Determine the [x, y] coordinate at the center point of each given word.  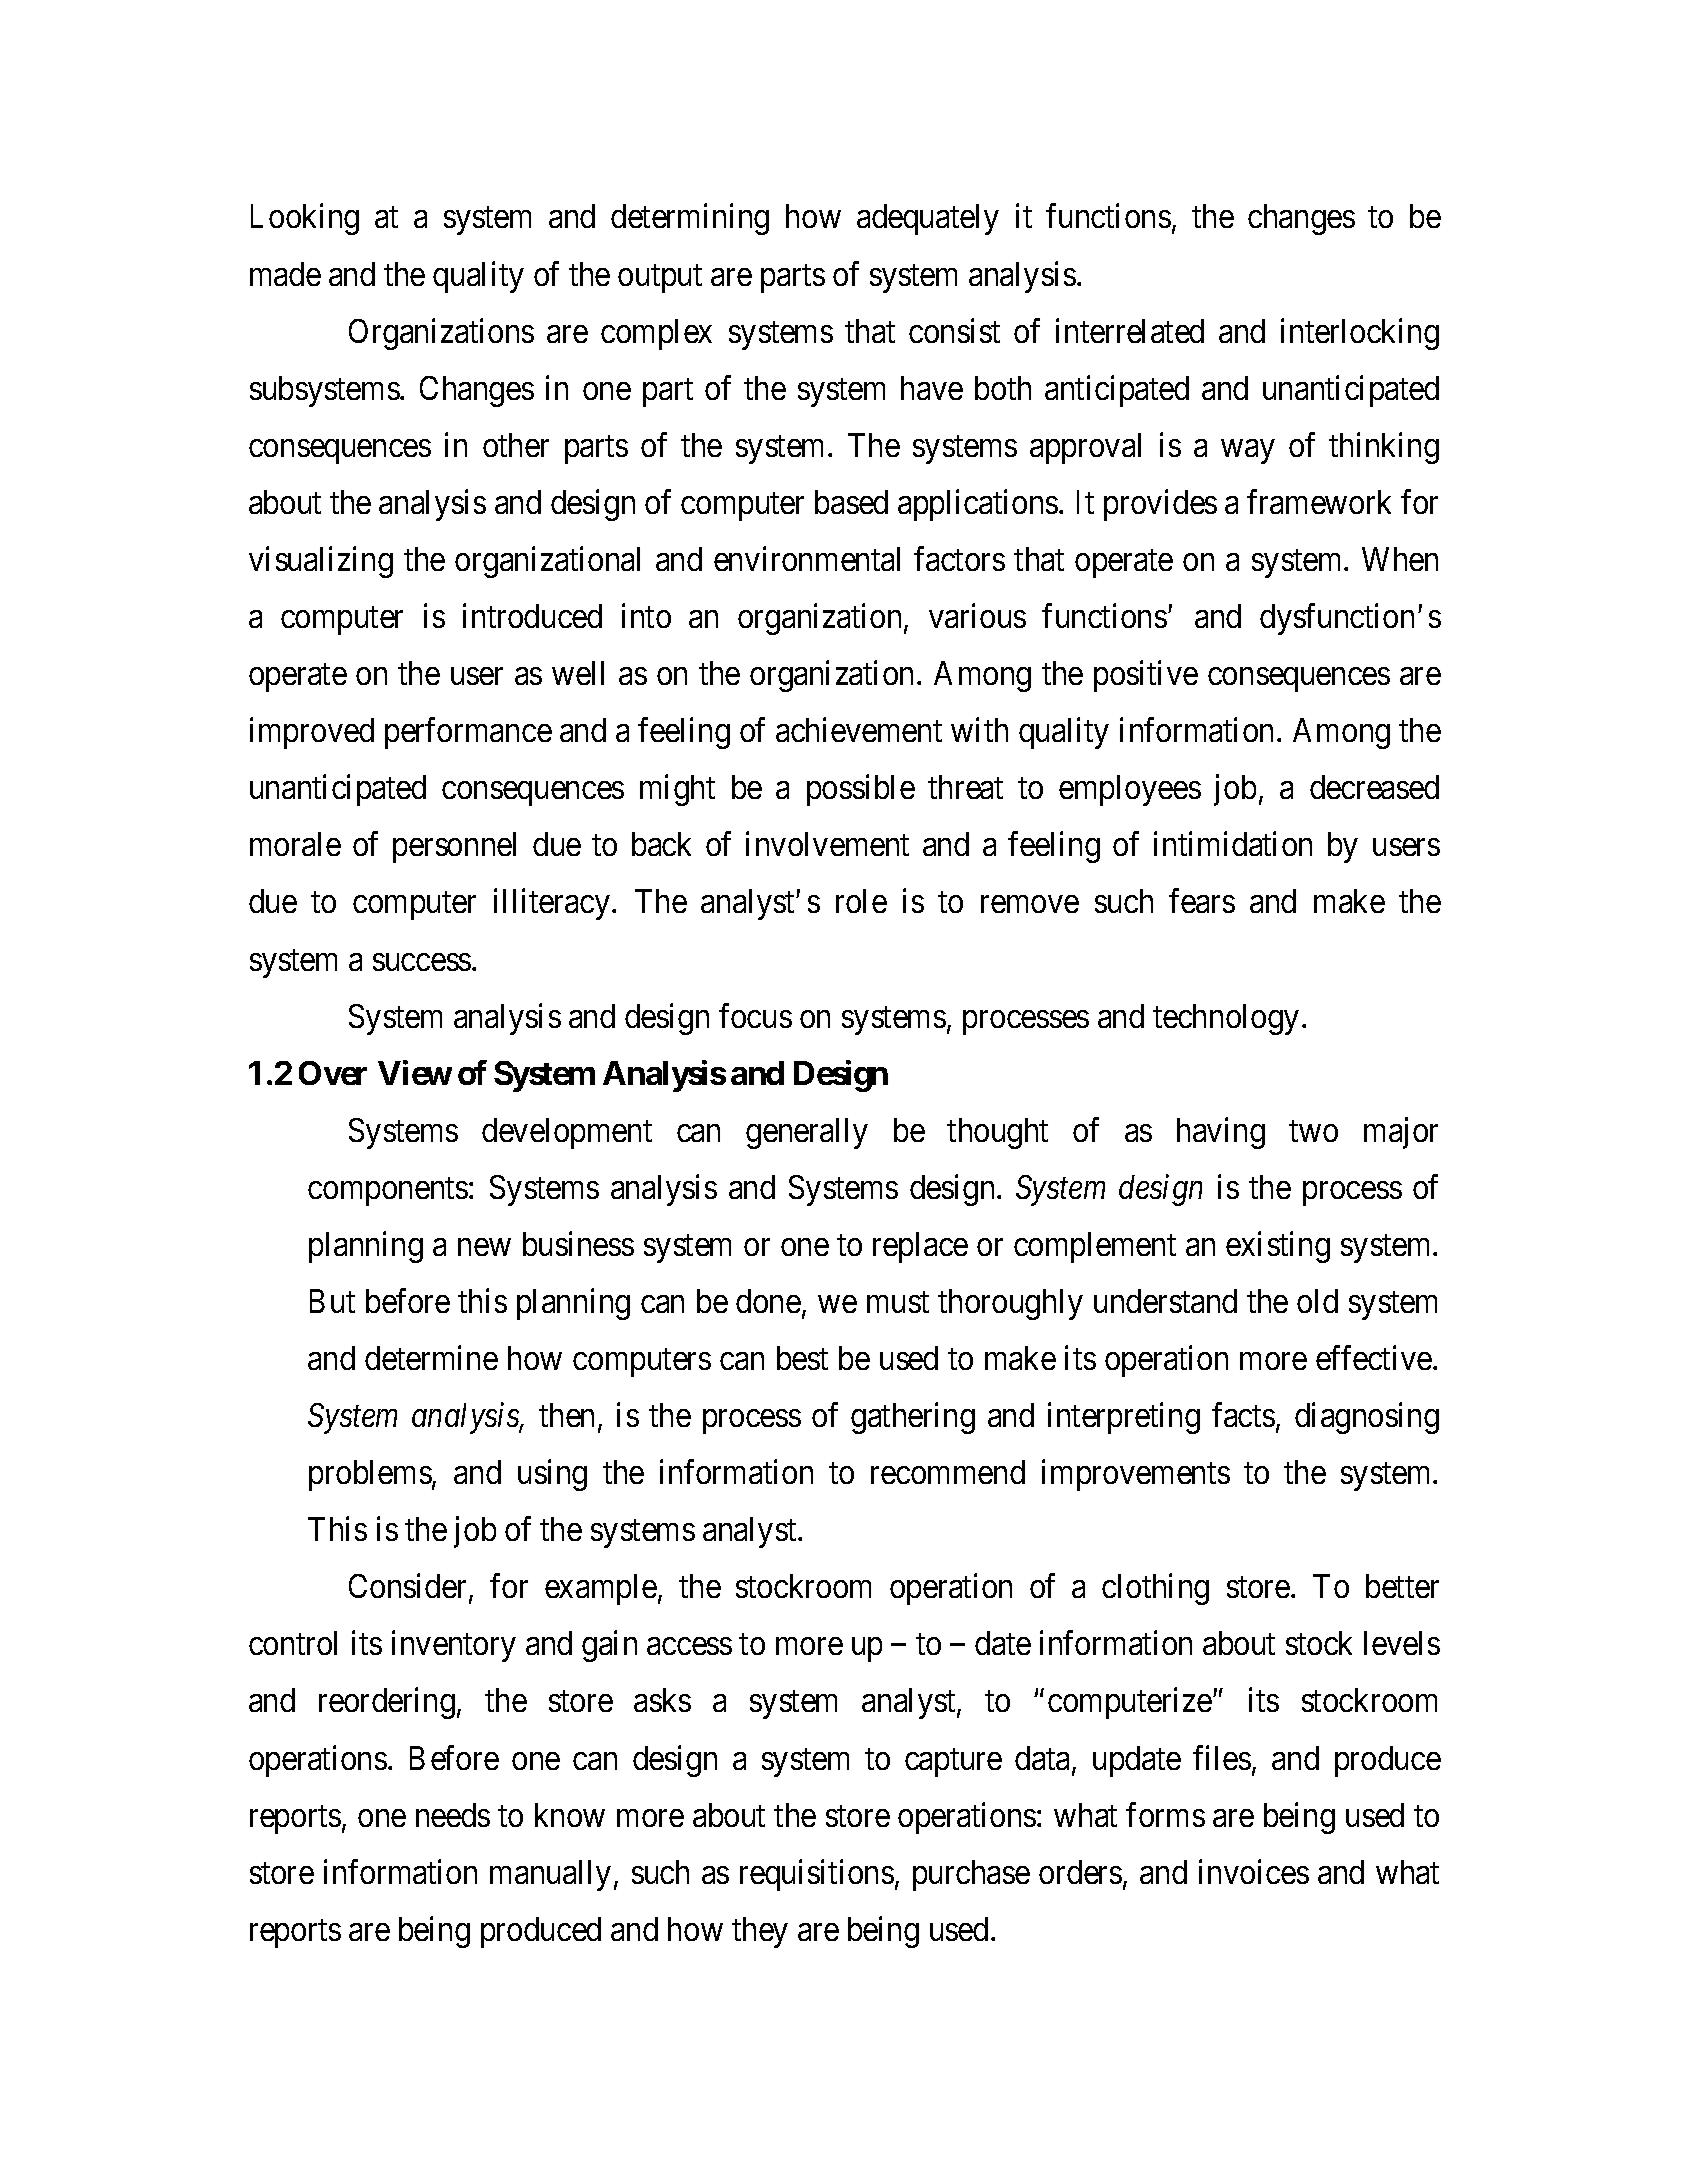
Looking [305, 219]
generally [807, 1133]
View [415, 1072]
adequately [928, 219]
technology [1226, 1019]
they [760, 1932]
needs [453, 1815]
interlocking [1360, 334]
